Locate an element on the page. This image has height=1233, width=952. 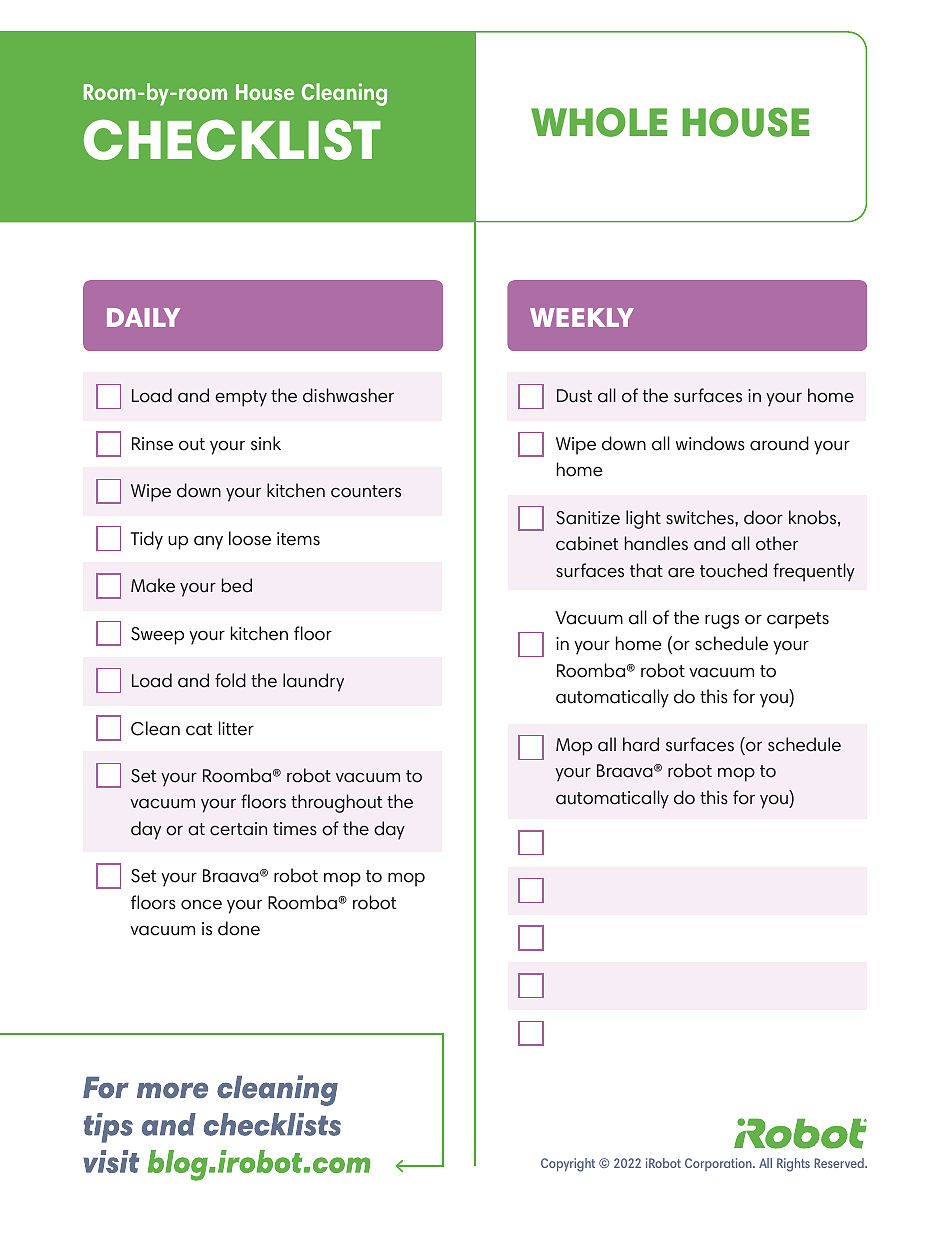
litter is located at coordinates (236, 728).
